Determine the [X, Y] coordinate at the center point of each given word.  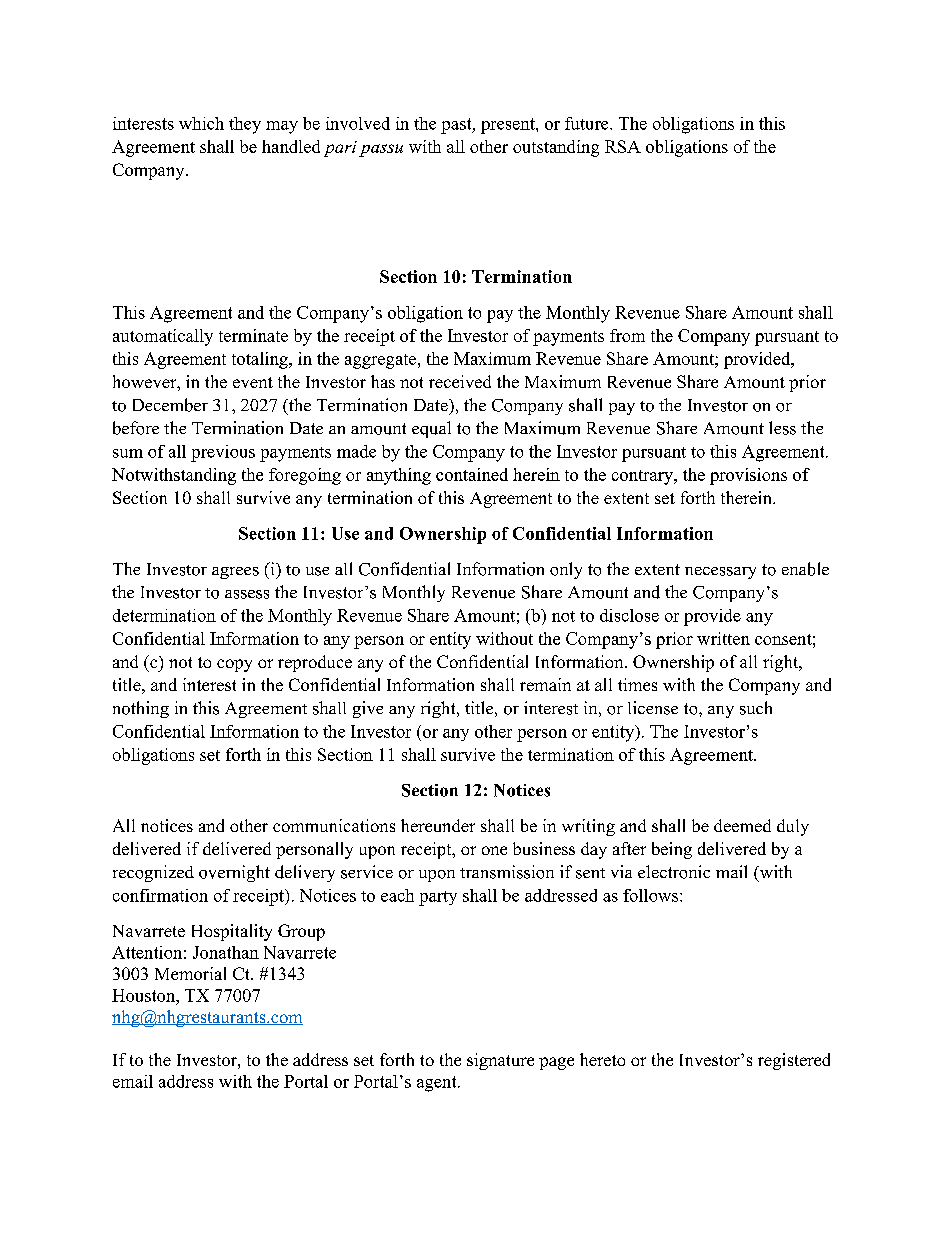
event [253, 382]
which [201, 123]
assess [247, 594]
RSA [623, 146]
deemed [742, 825]
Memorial [190, 973]
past [457, 126]
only [566, 570]
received [460, 381]
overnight [234, 873]
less [782, 428]
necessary [720, 573]
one [494, 850]
